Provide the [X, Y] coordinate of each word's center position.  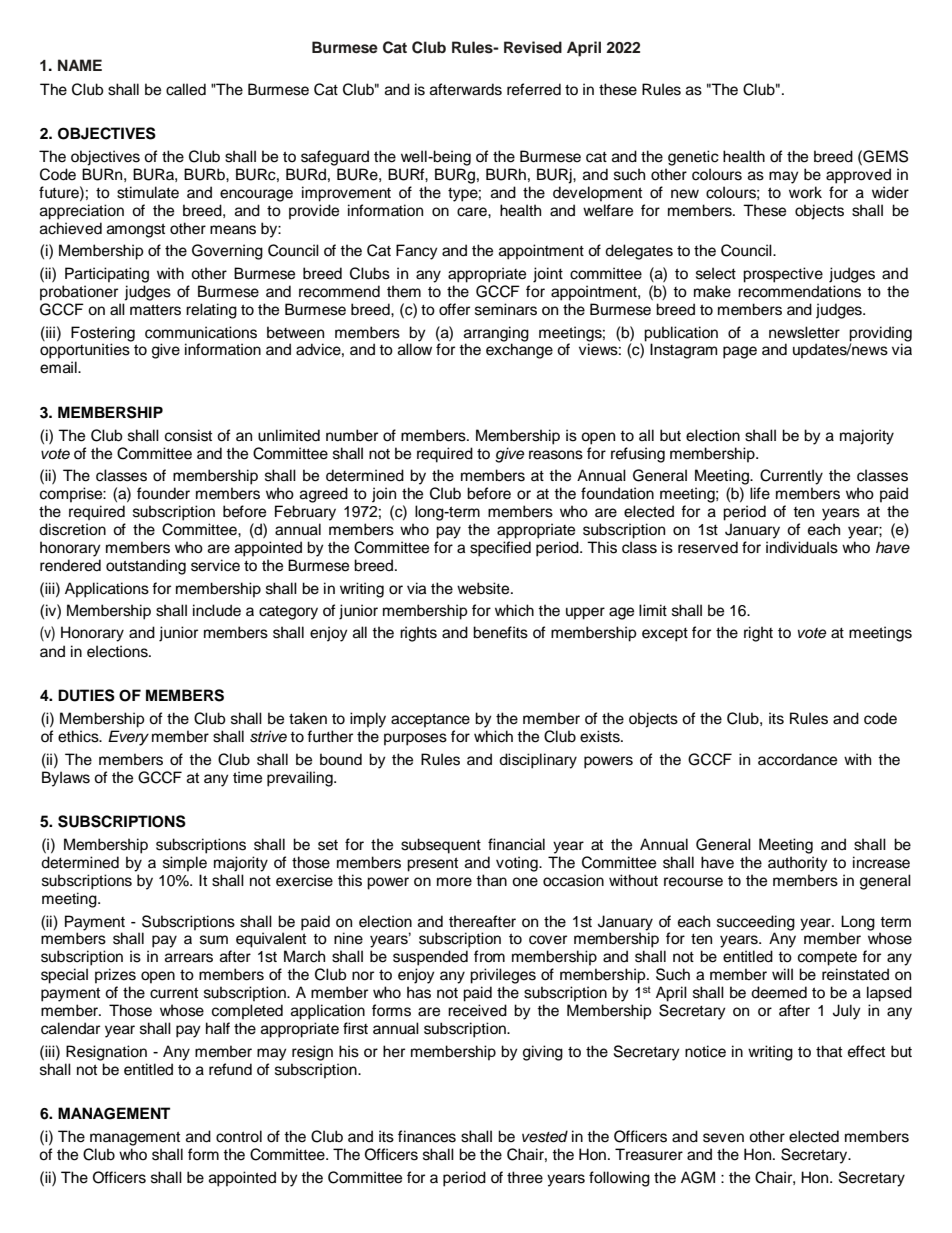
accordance [797, 759]
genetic [693, 158]
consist [188, 435]
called [186, 89]
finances [427, 1136]
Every [128, 738]
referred [534, 89]
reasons [556, 455]
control [239, 1136]
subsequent [441, 846]
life [760, 493]
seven [723, 1138]
